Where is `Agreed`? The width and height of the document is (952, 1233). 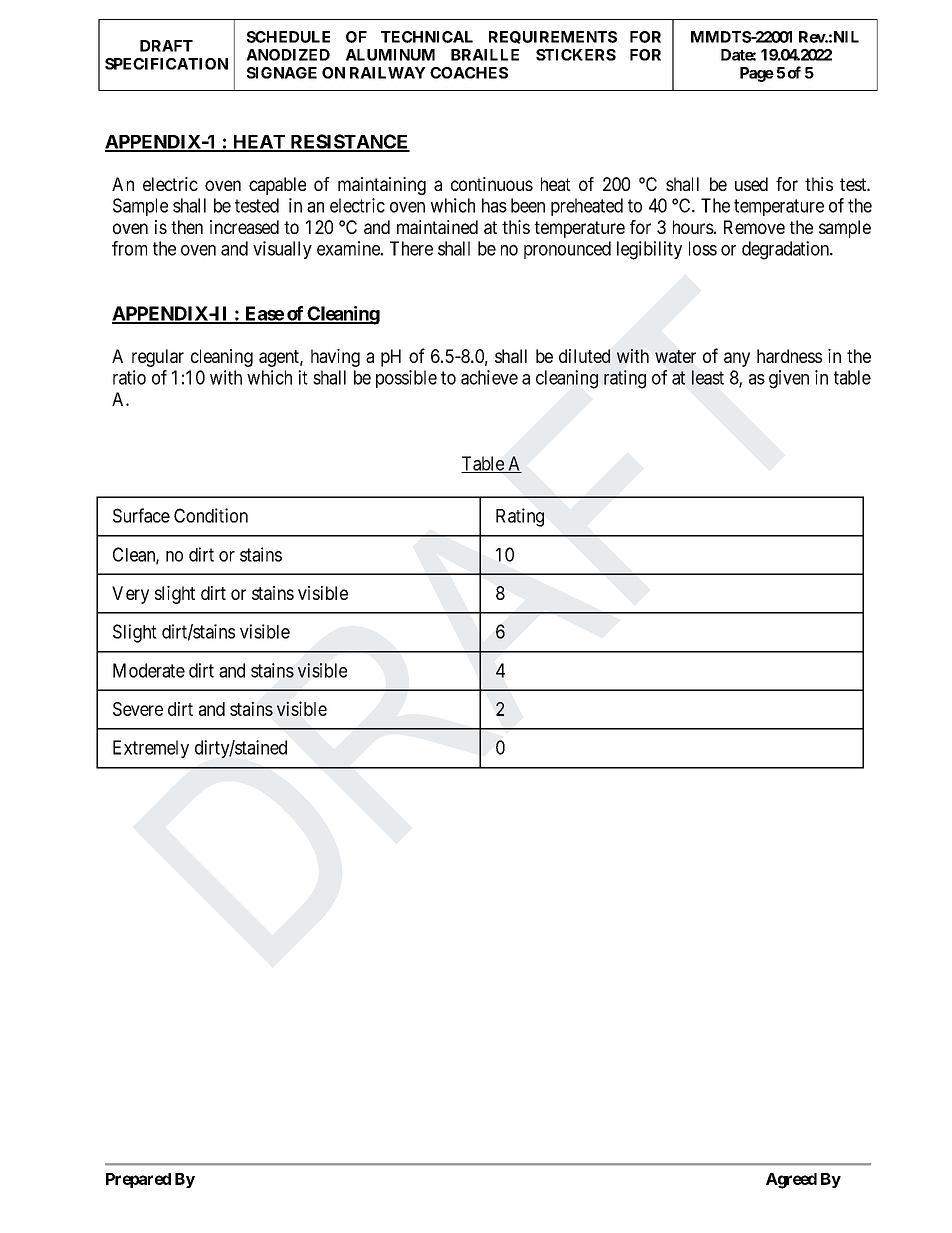 Agreed is located at coordinates (791, 1181).
